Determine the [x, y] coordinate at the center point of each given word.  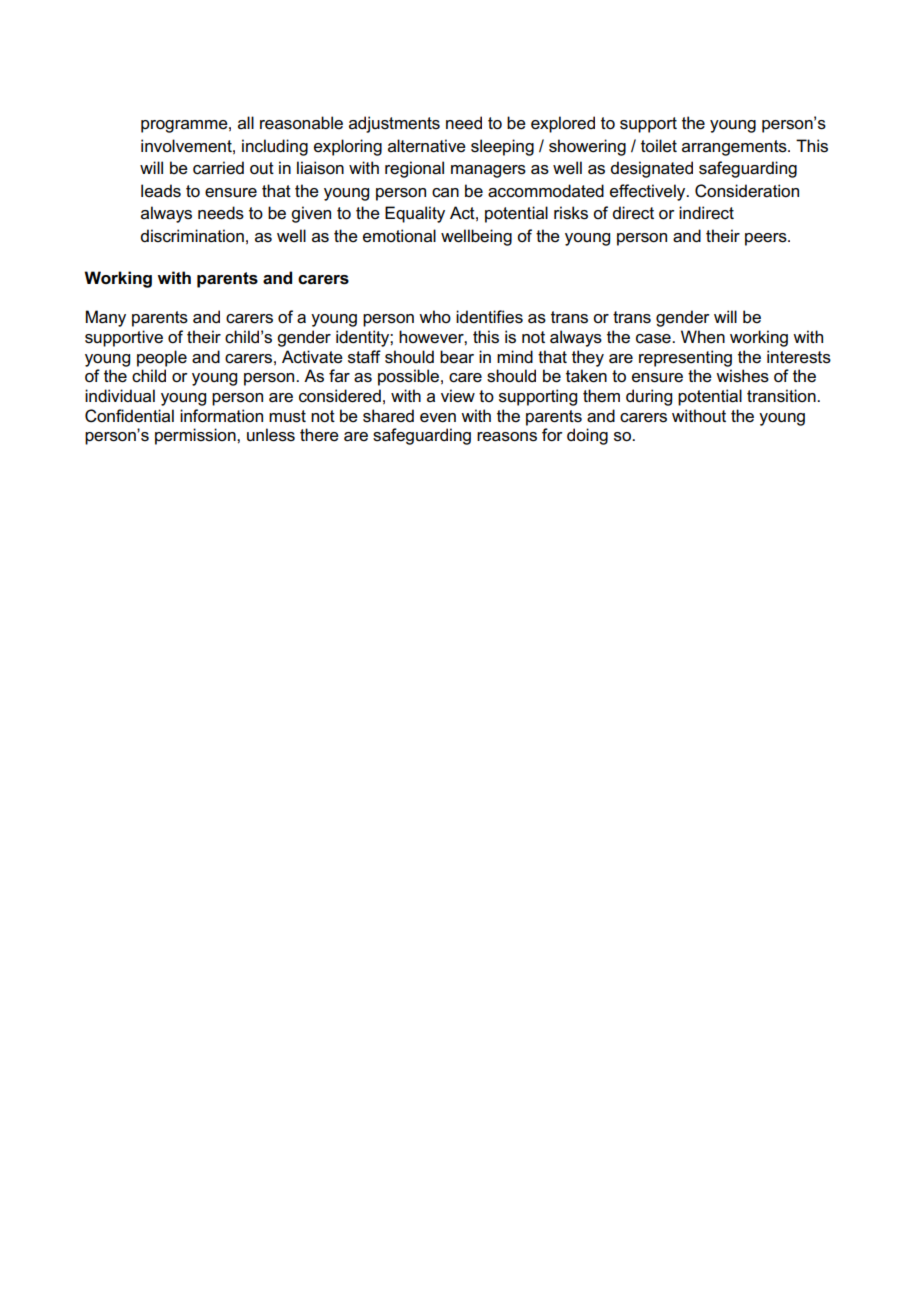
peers [767, 239]
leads [161, 191]
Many [106, 318]
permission [196, 436]
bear [457, 357]
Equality [415, 214]
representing [685, 358]
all [246, 122]
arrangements [735, 148]
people [162, 358]
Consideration [747, 191]
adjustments [394, 124]
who [435, 316]
